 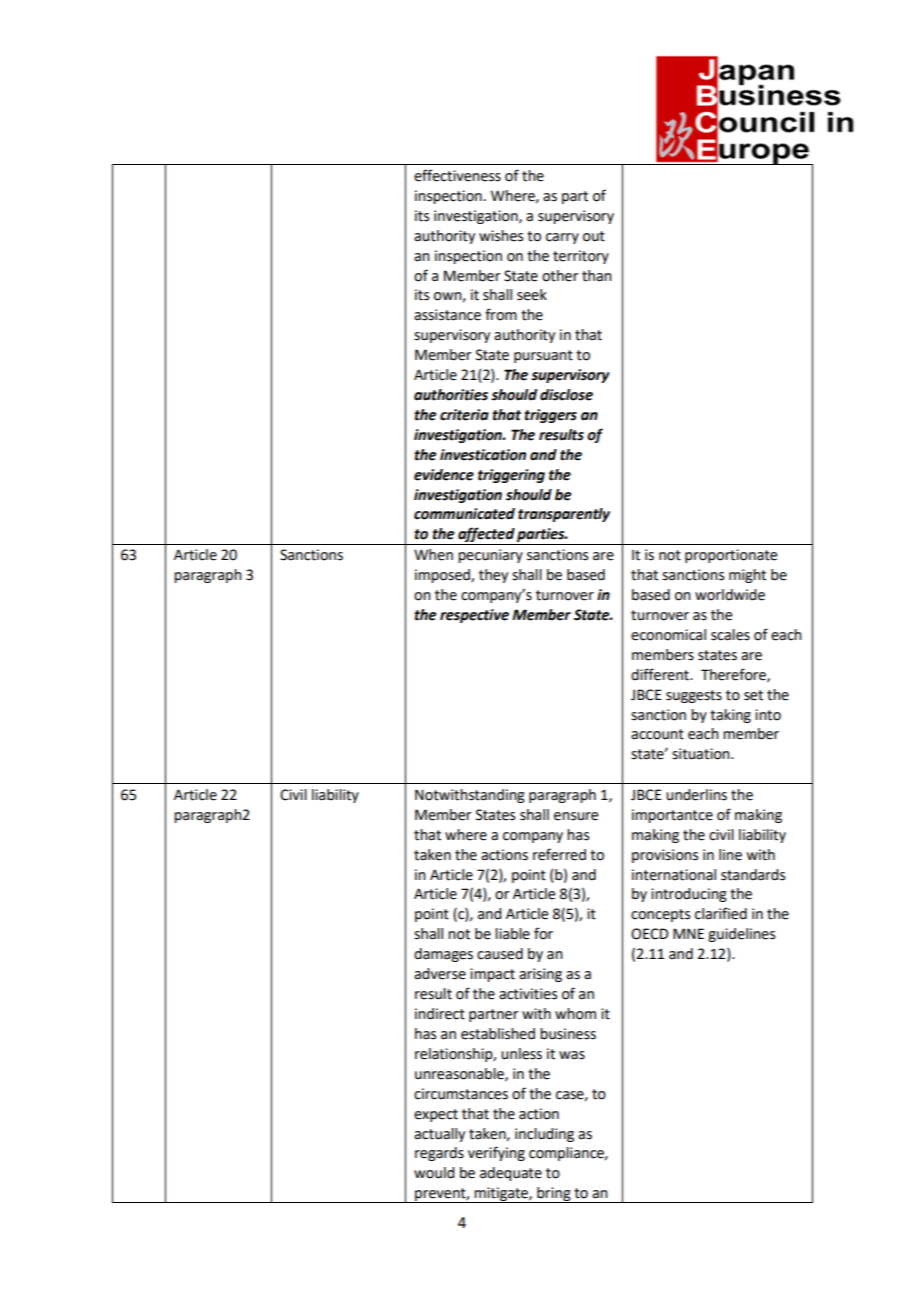 I want to click on liable, so click(x=512, y=934).
